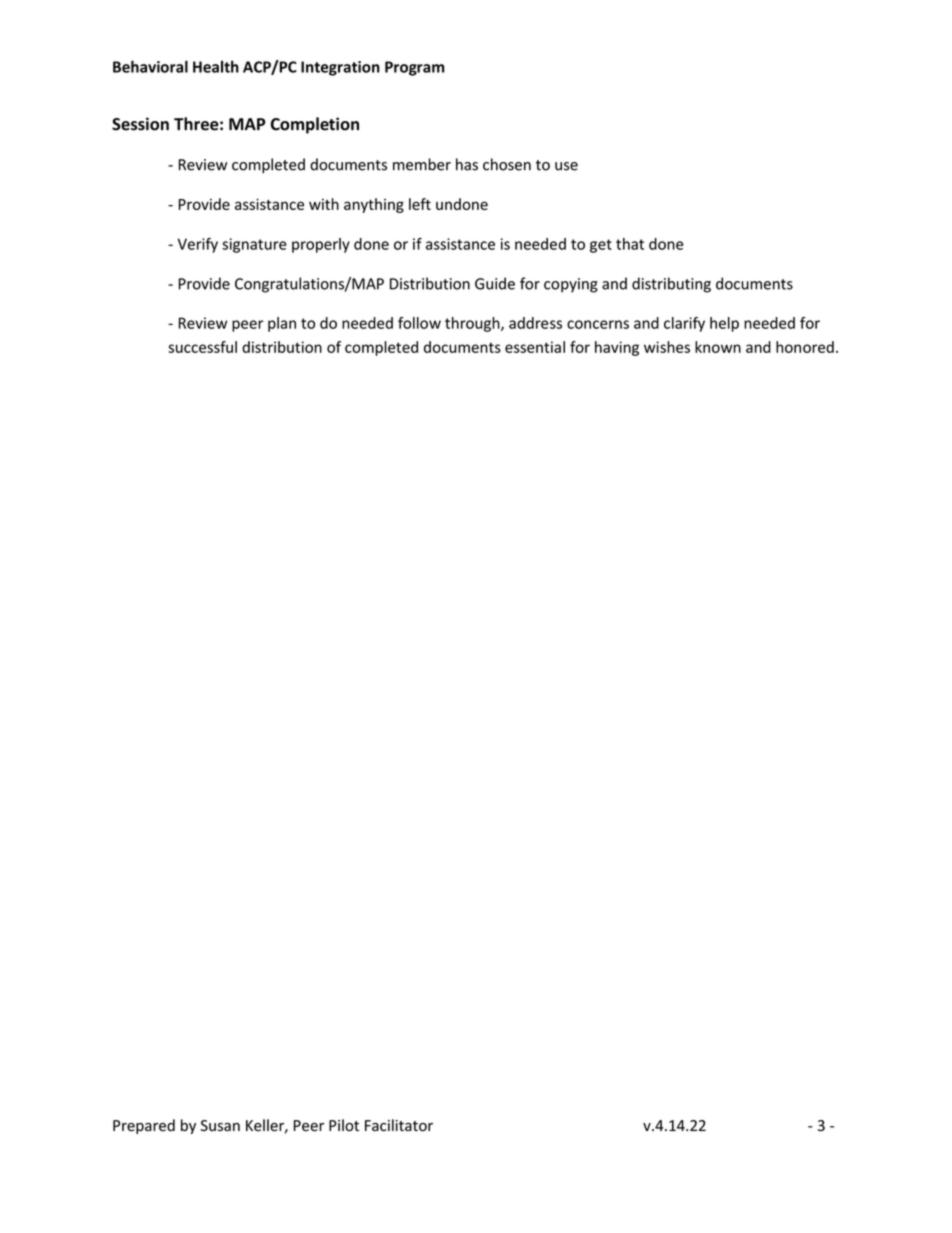  I want to click on having, so click(617, 348).
